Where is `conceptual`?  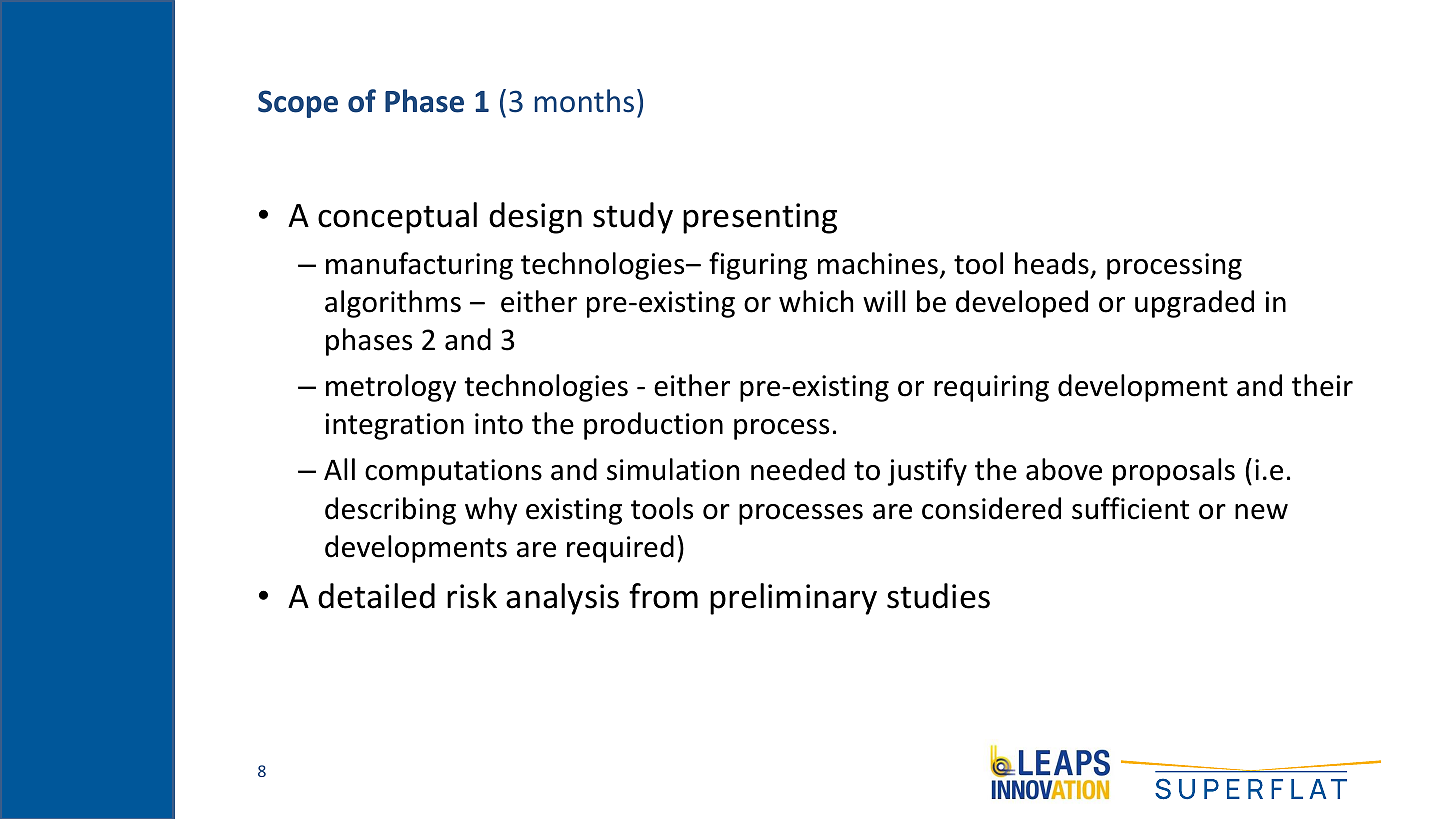 conceptual is located at coordinates (397, 218).
